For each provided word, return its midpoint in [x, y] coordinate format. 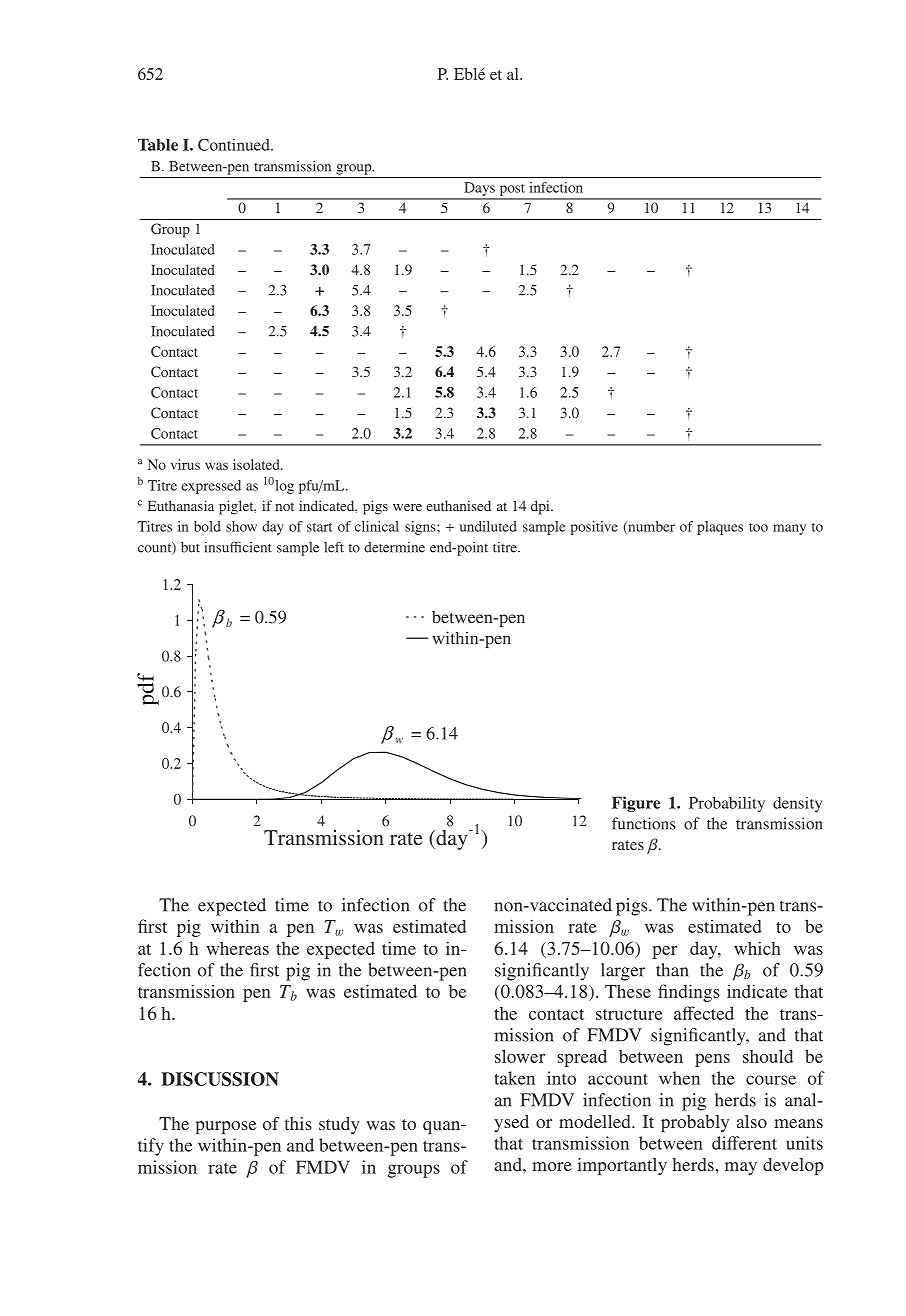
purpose [225, 1127]
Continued [235, 145]
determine [394, 547]
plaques [720, 528]
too [758, 527]
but [190, 547]
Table [158, 144]
